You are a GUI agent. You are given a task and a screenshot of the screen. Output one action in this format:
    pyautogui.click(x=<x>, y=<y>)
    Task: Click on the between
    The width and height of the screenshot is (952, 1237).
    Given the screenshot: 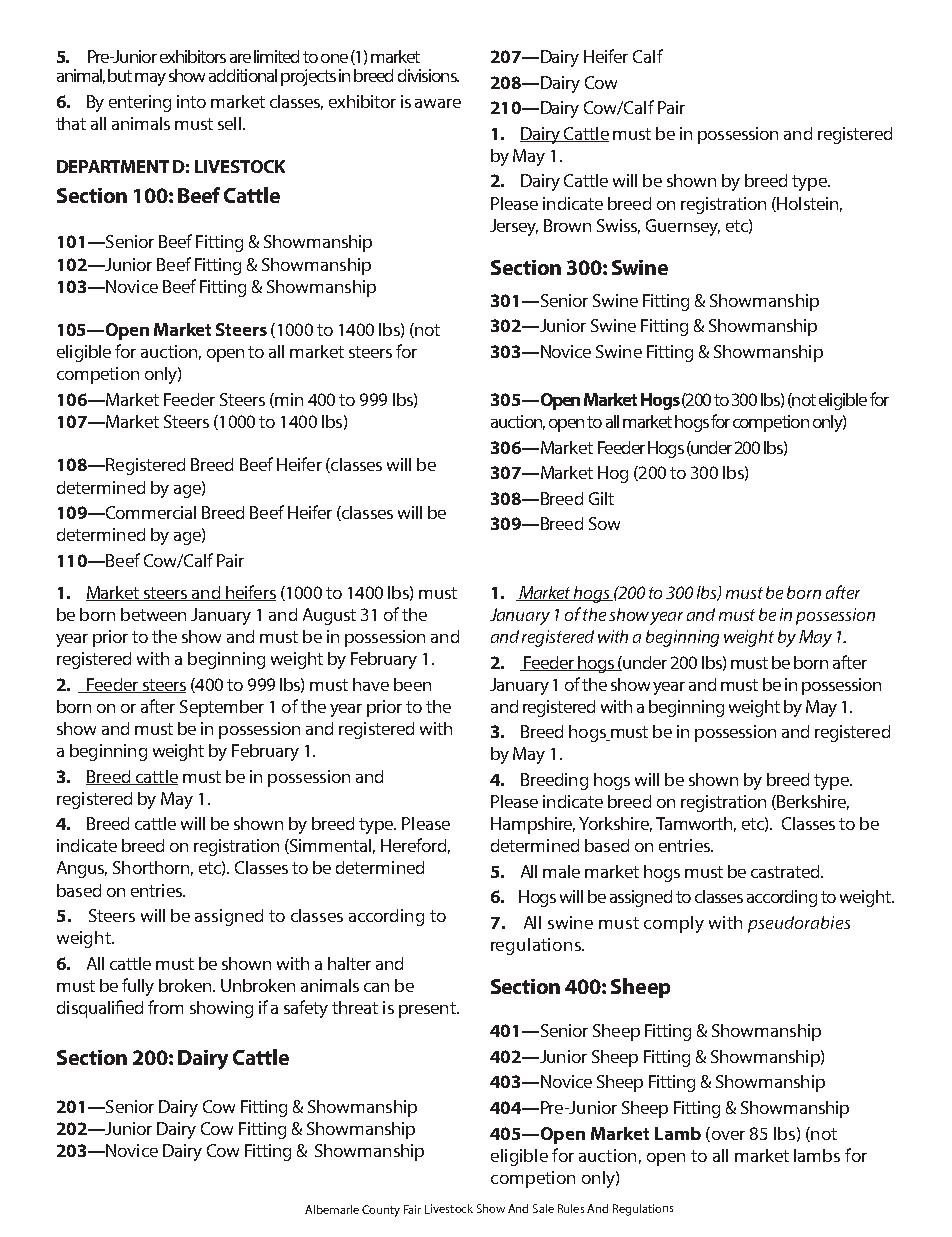 What is the action you would take?
    pyautogui.click(x=153, y=614)
